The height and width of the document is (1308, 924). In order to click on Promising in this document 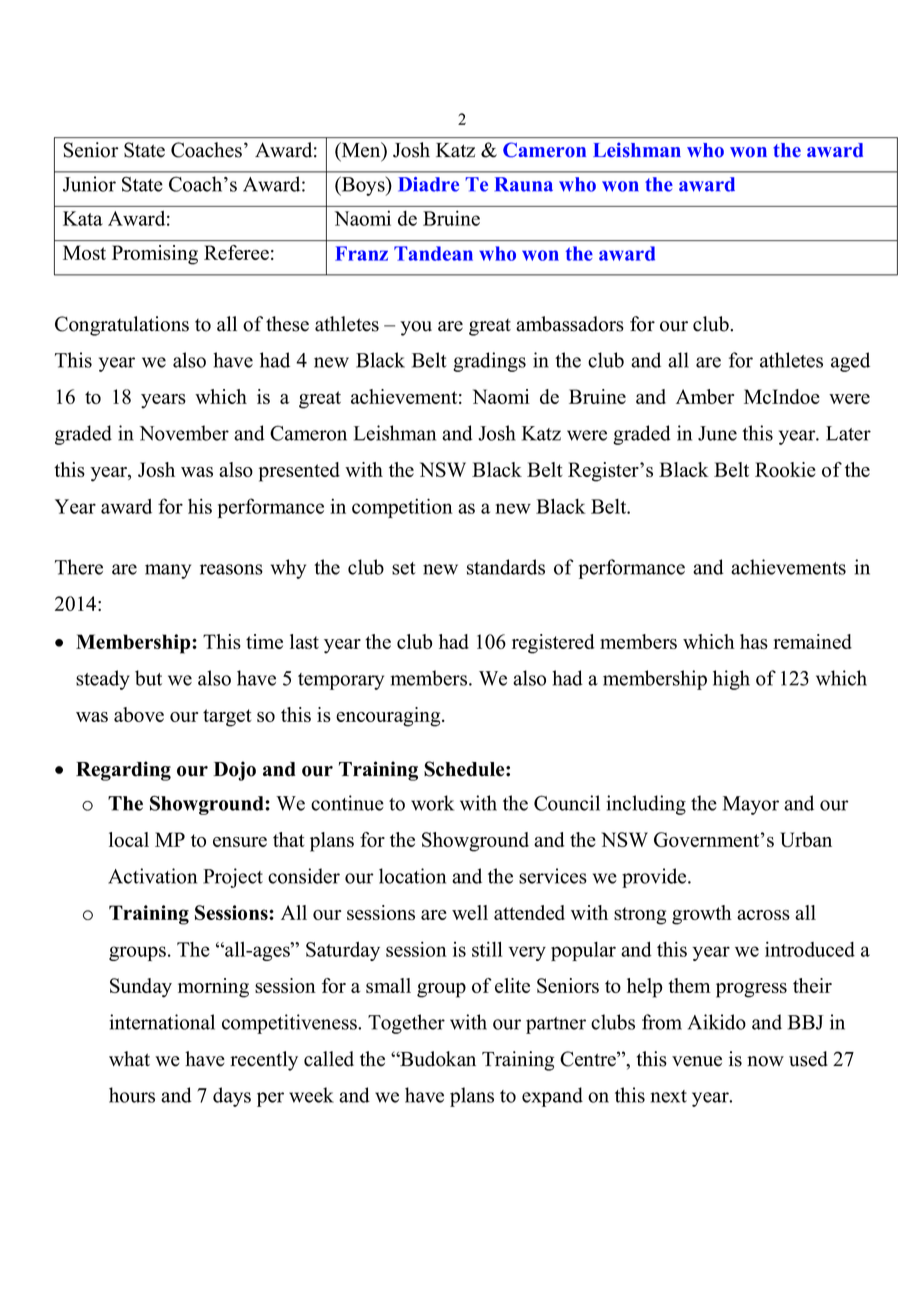, I will do `click(155, 255)`.
